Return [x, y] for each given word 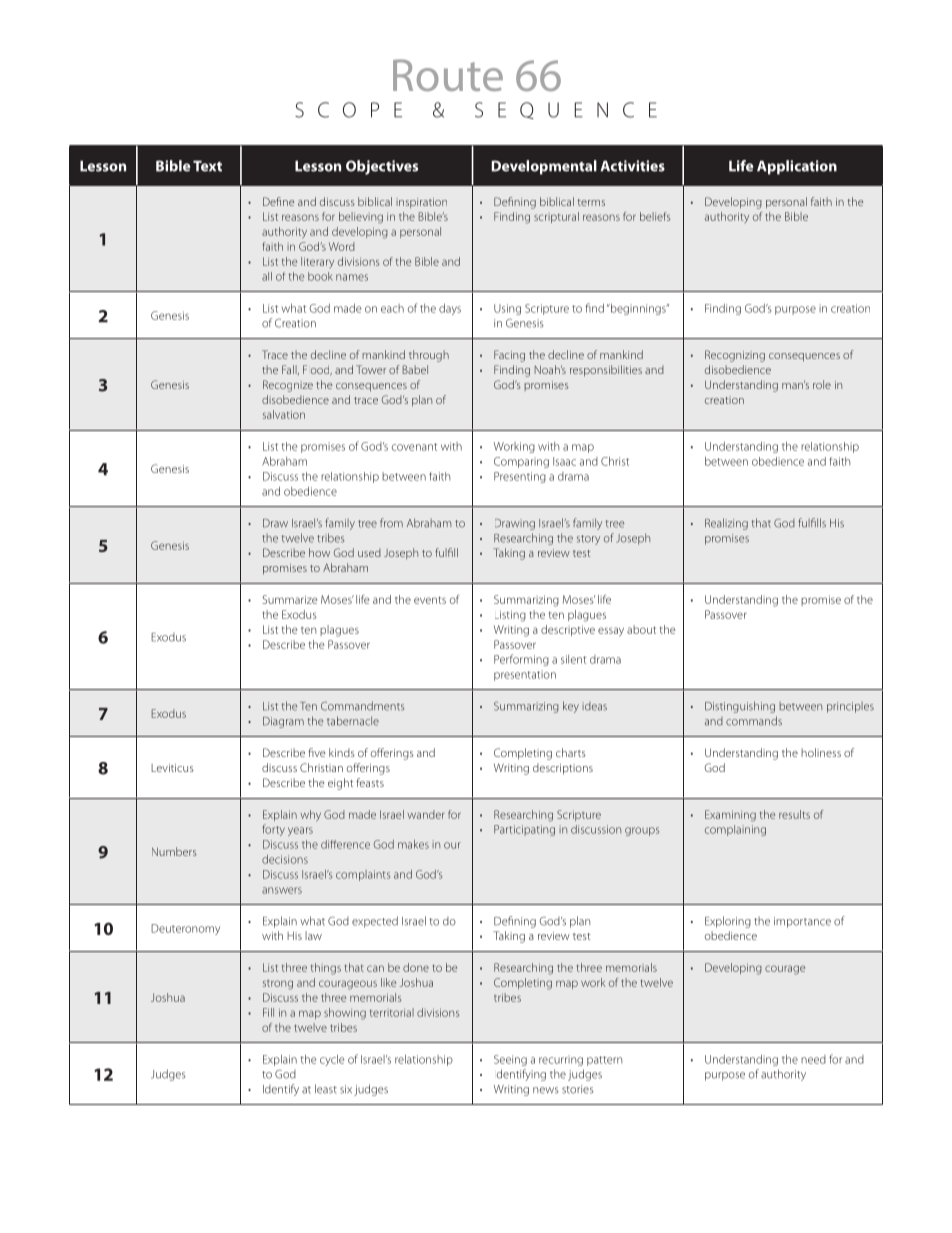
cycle [332, 1060]
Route [448, 75]
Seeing [510, 1060]
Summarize [290, 599]
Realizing [726, 524]
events [430, 600]
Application [797, 167]
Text [207, 166]
